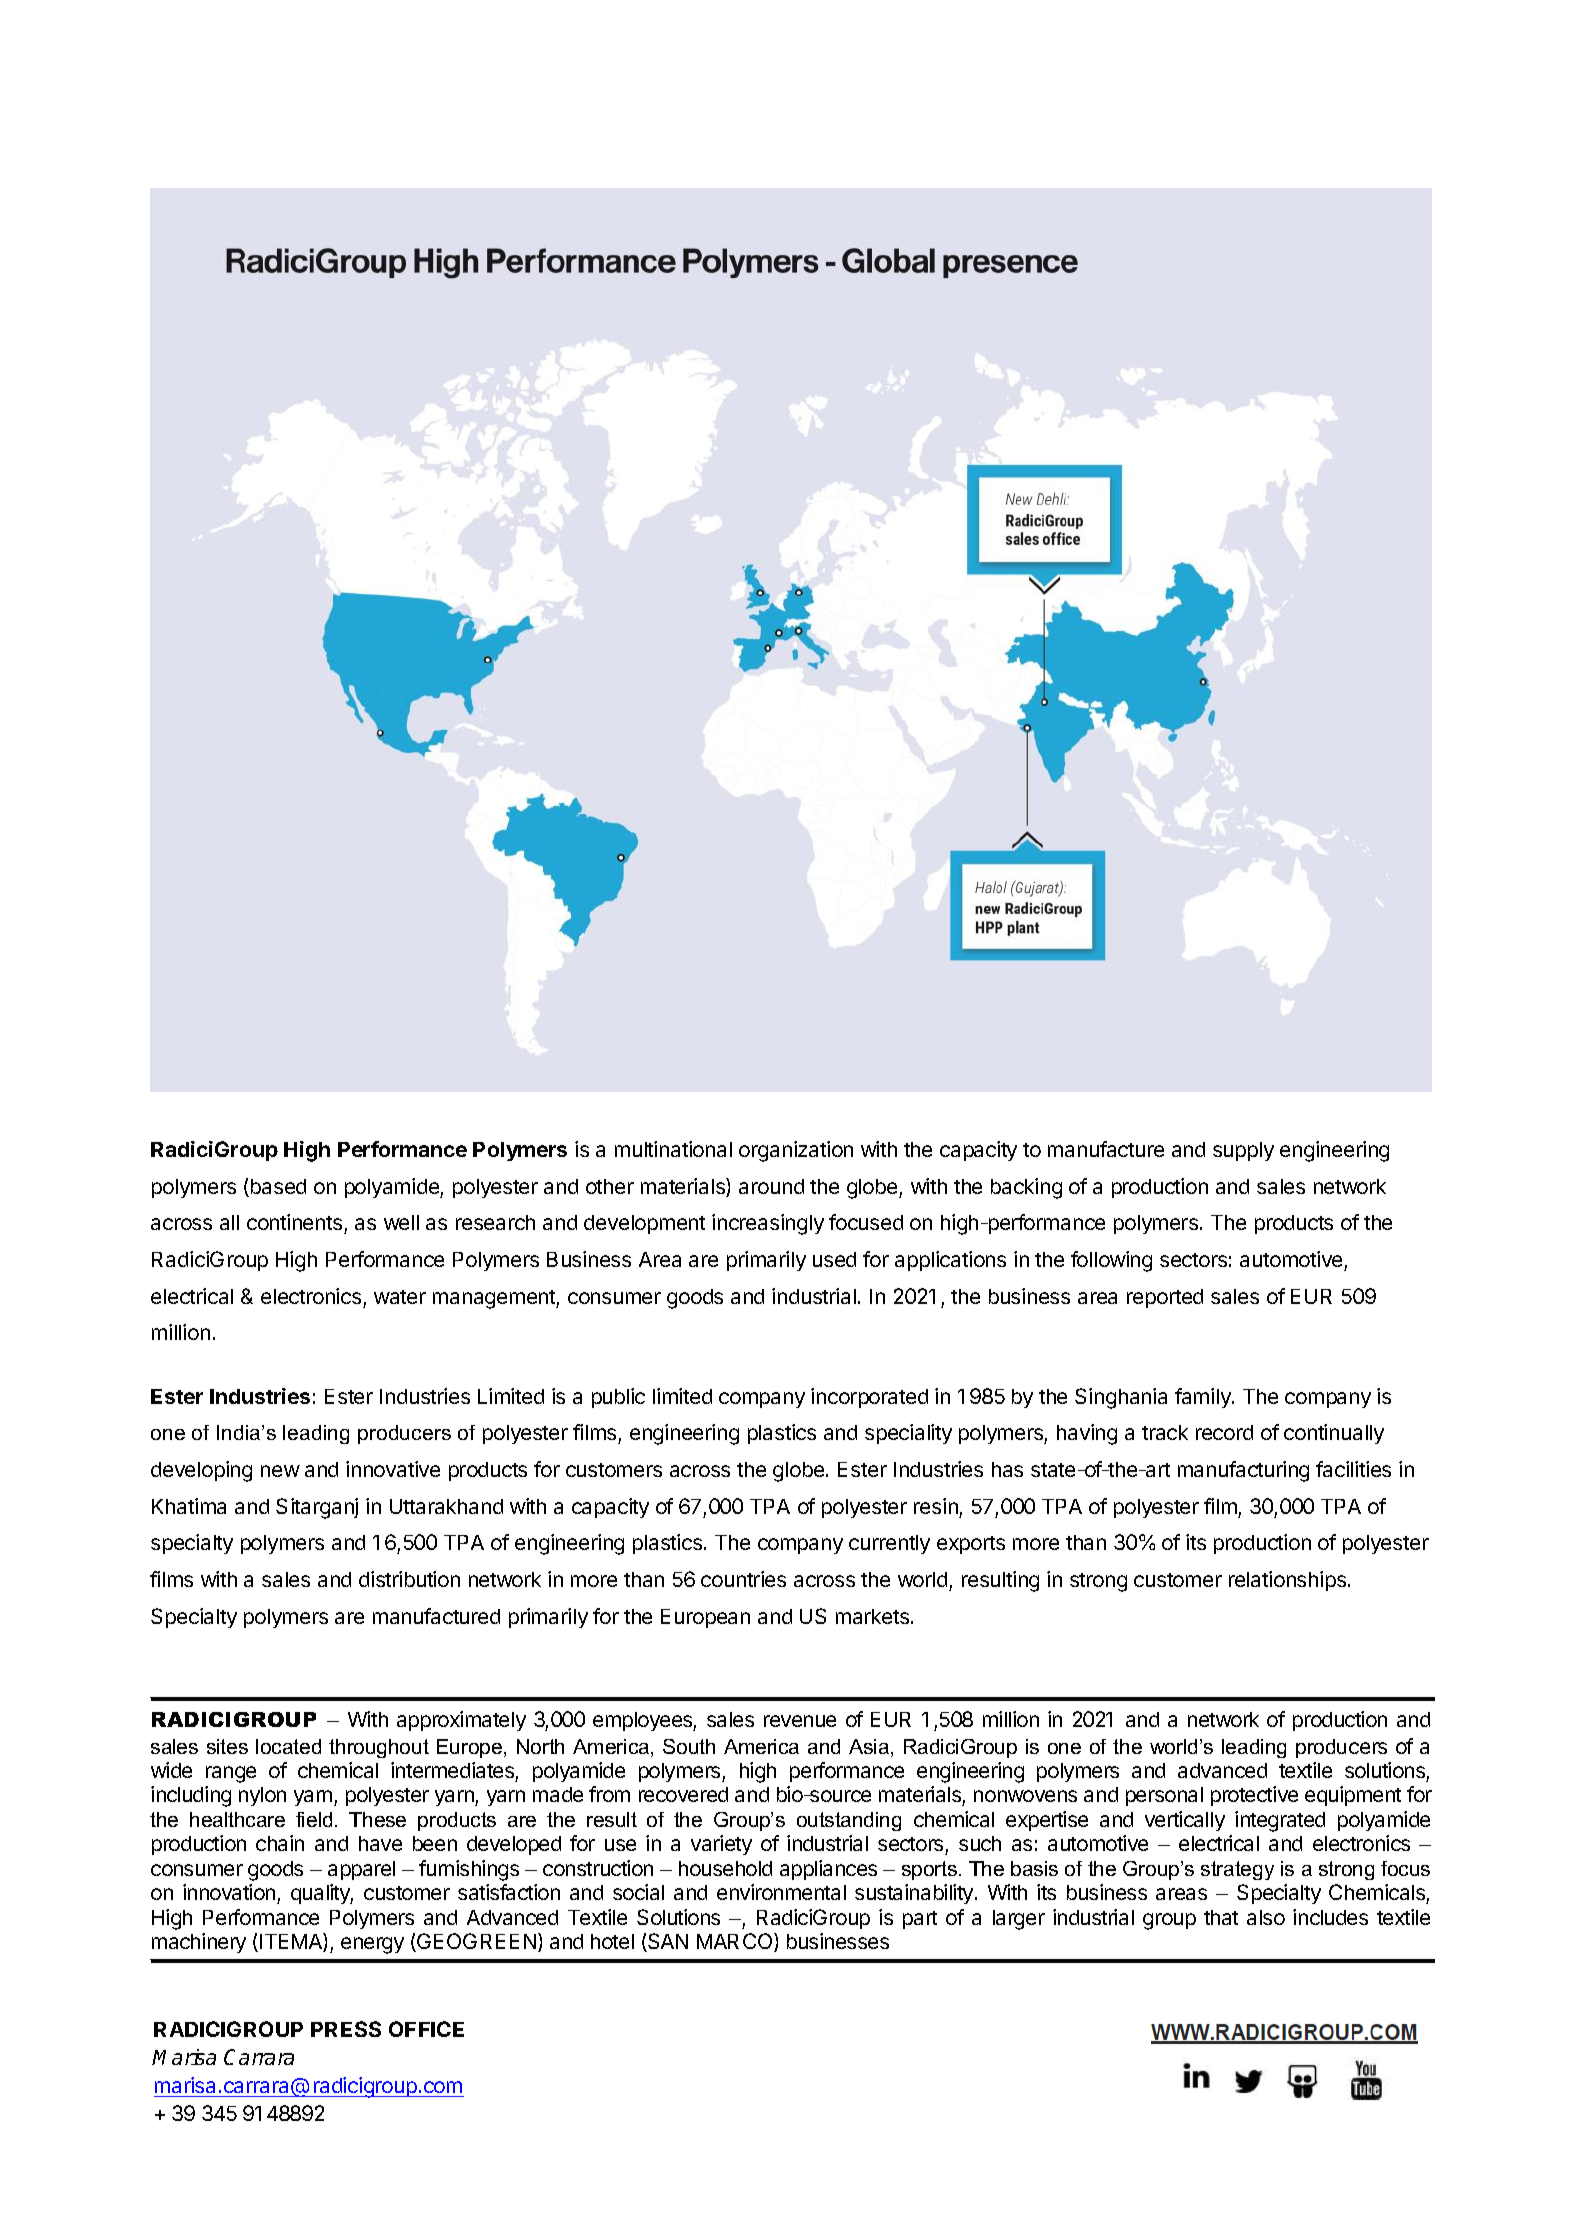 This document has height=2237, width=1582. Describe the element at coordinates (1224, 1432) in the document. I see `record` at that location.
